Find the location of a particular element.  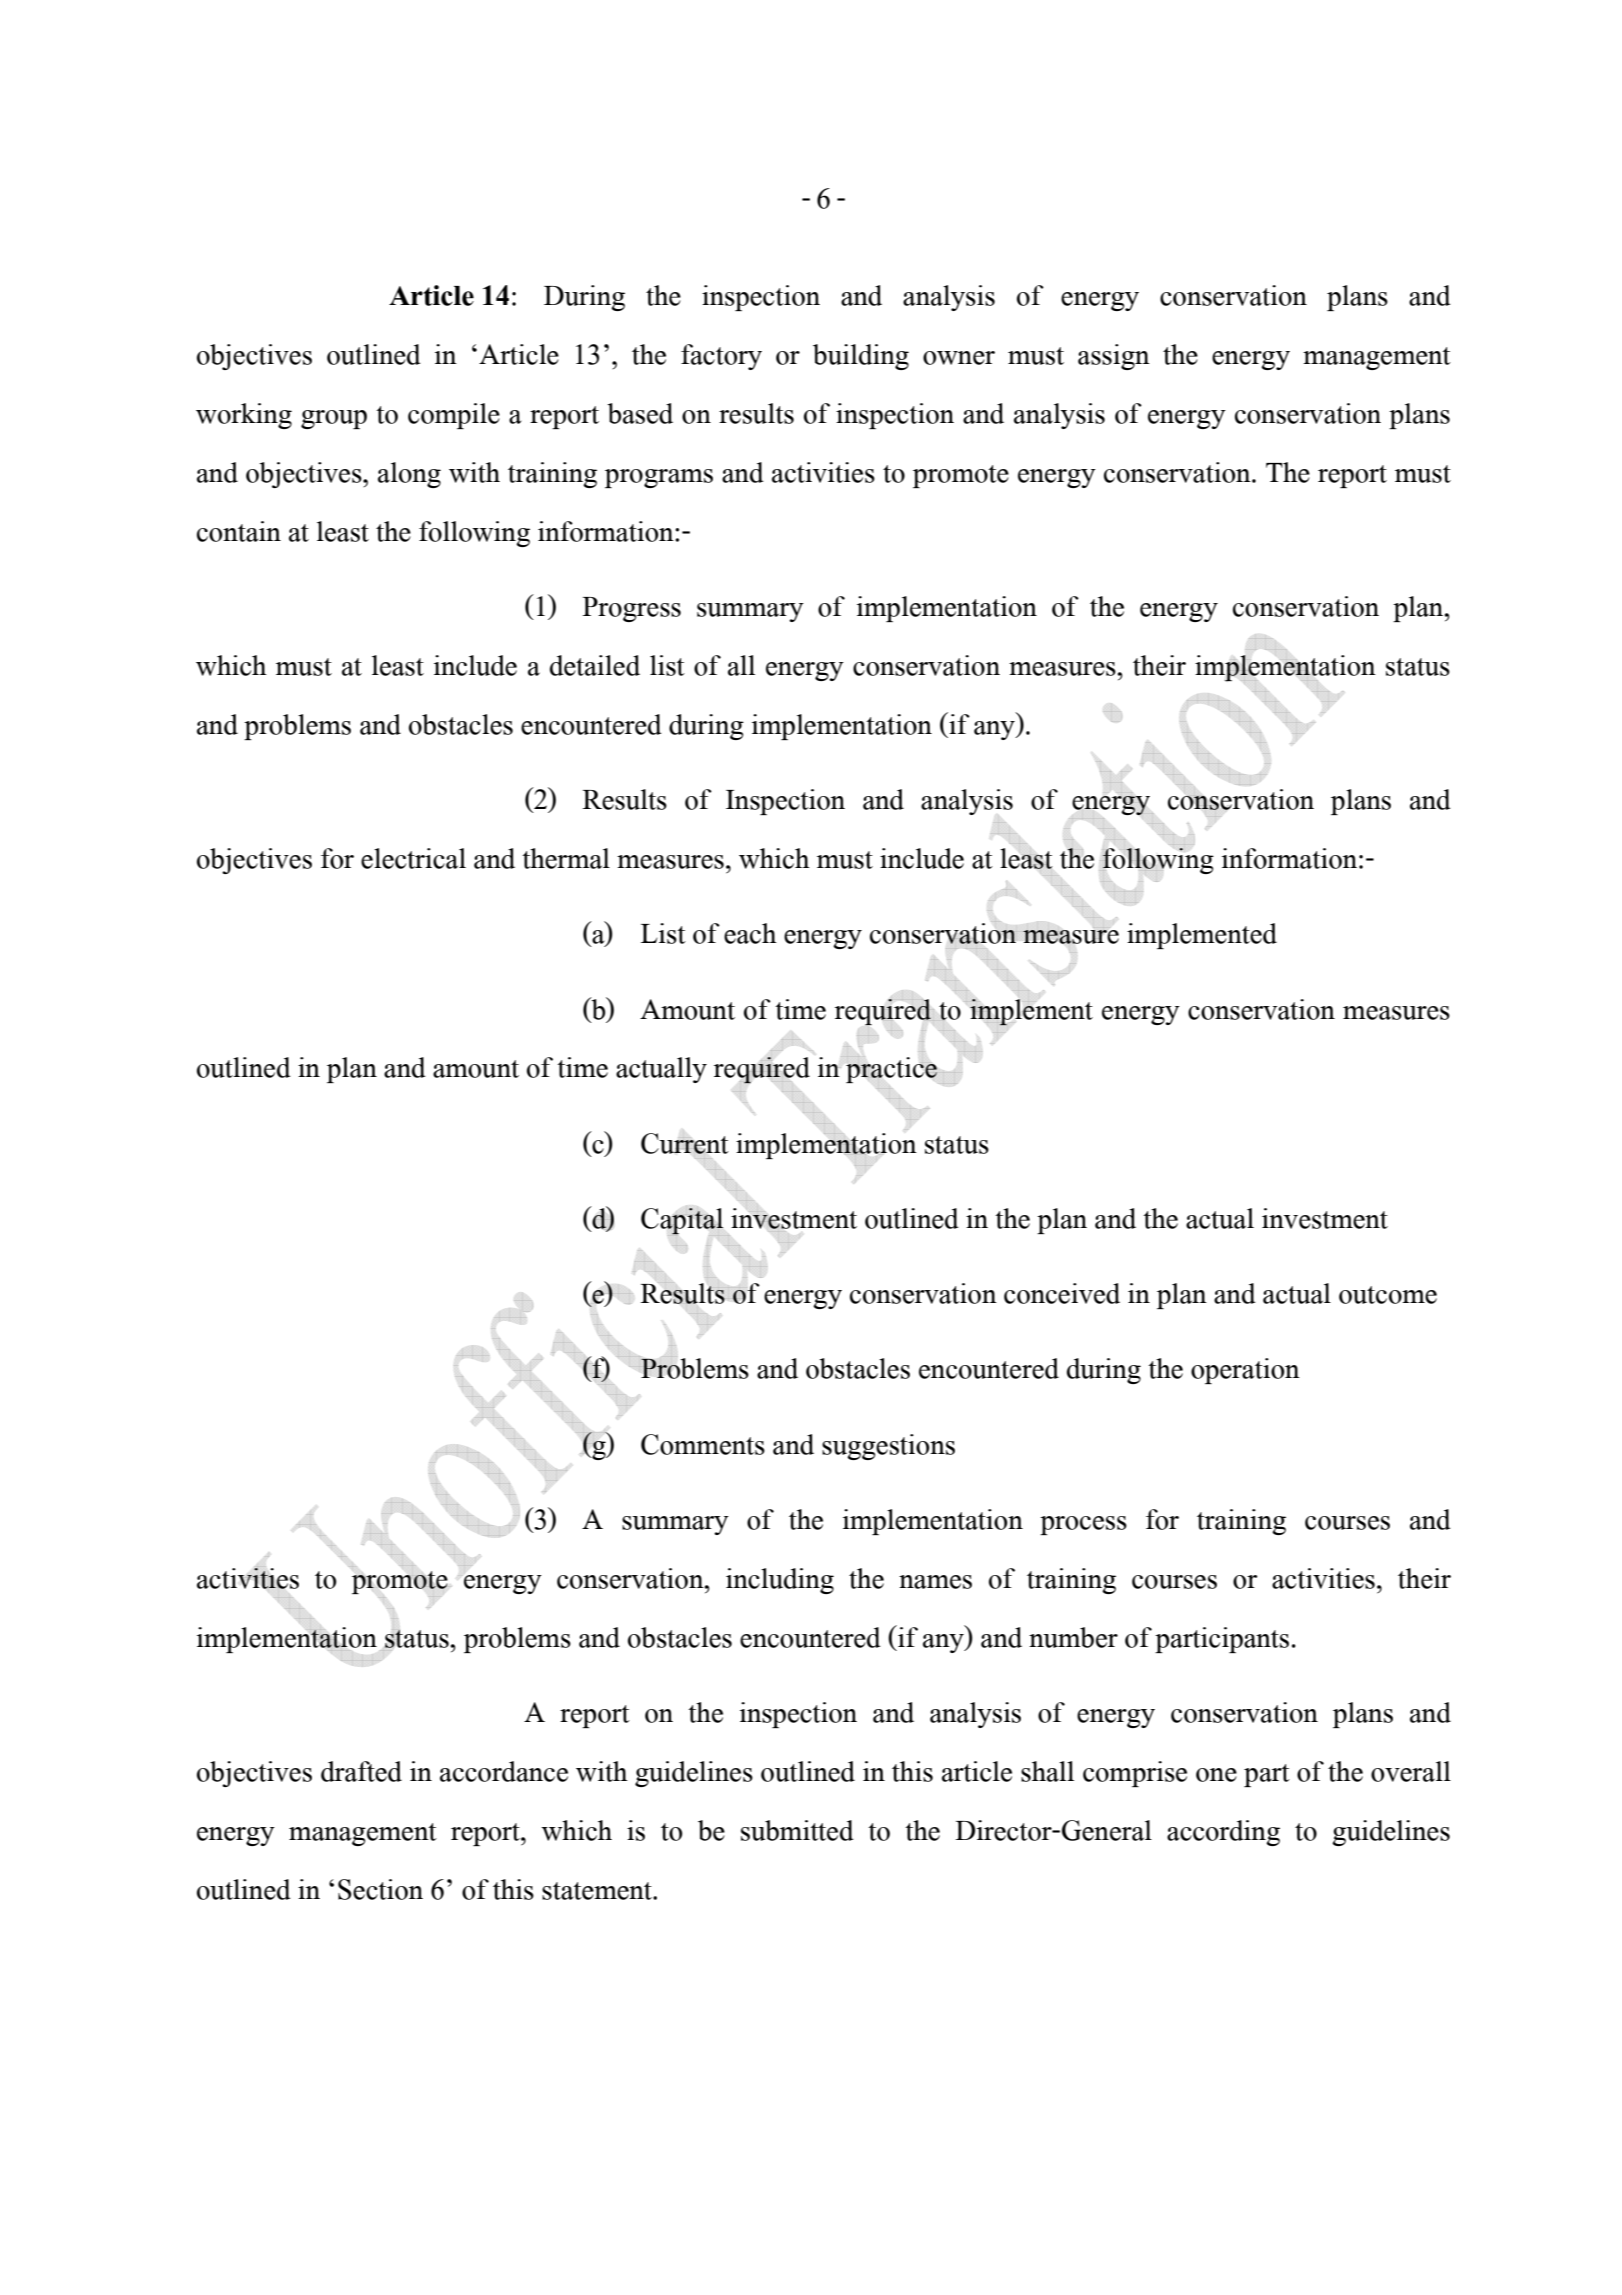

owner is located at coordinates (959, 358).
